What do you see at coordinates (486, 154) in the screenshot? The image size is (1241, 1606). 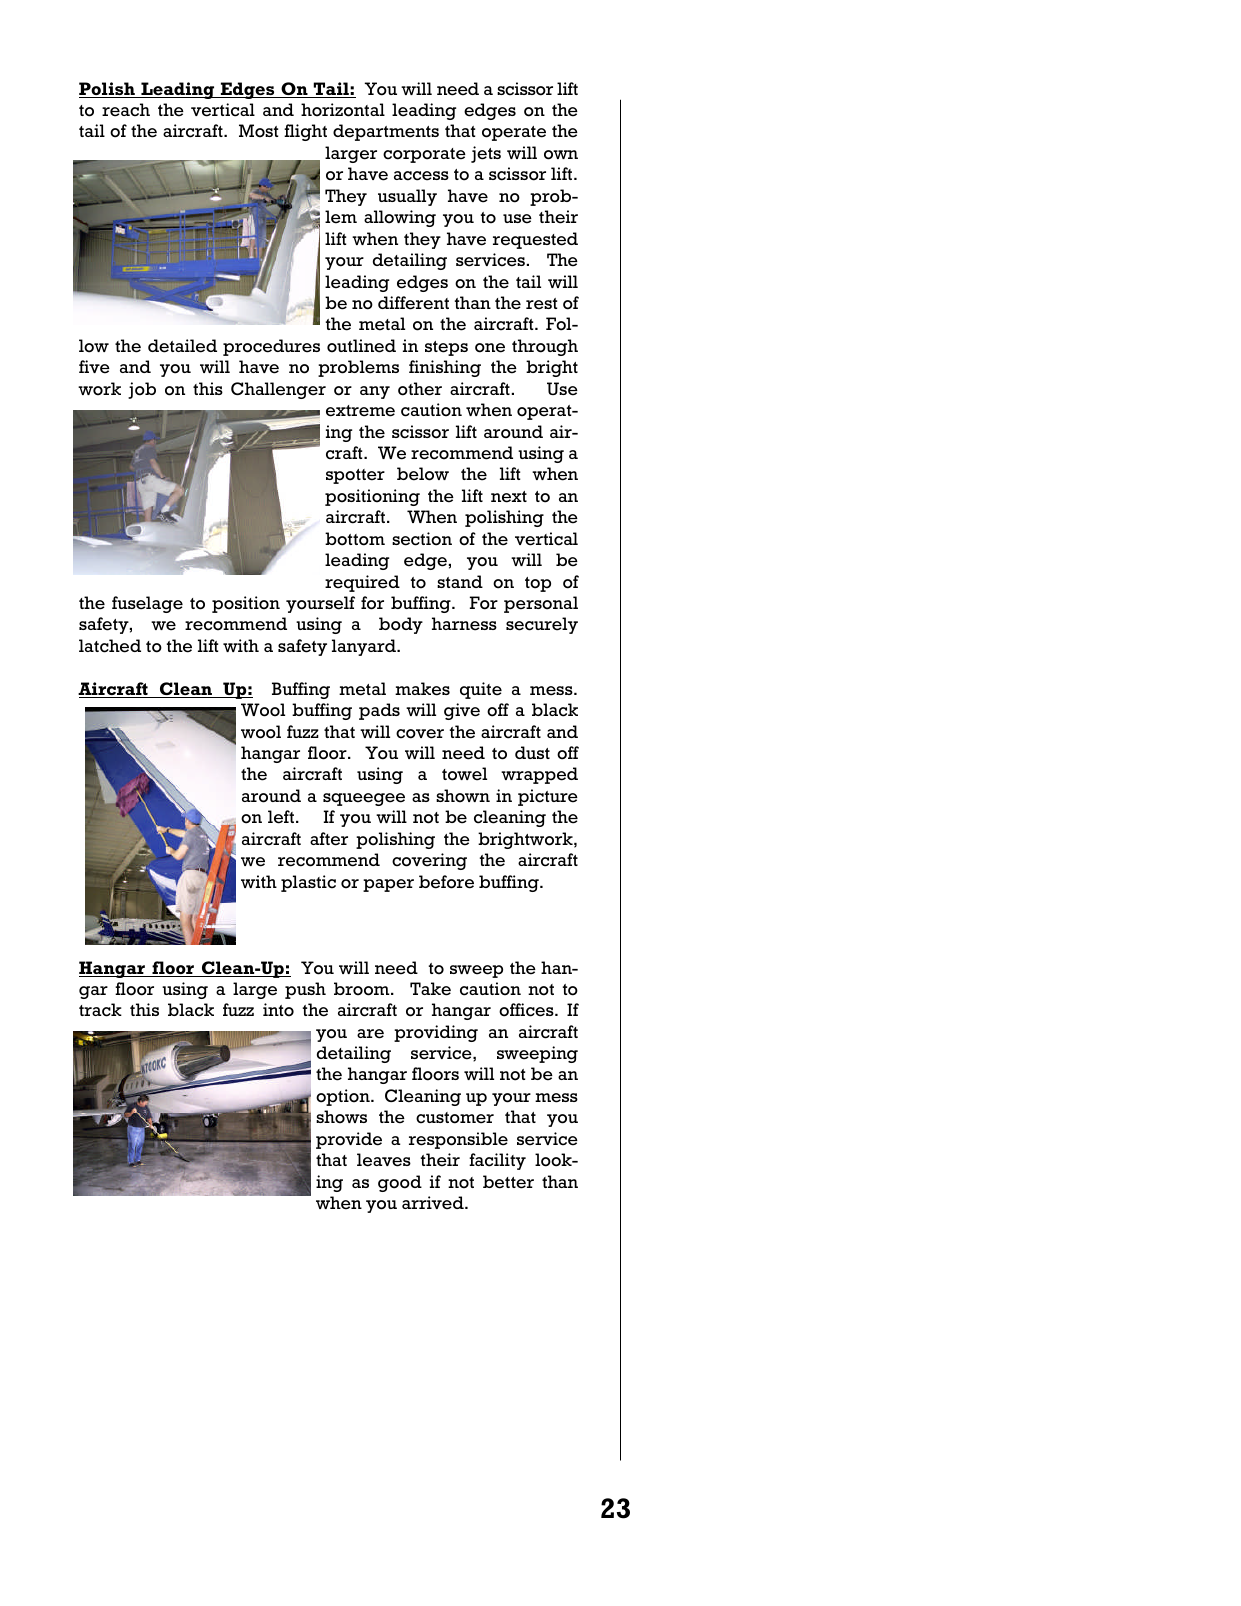 I see `jets` at bounding box center [486, 154].
